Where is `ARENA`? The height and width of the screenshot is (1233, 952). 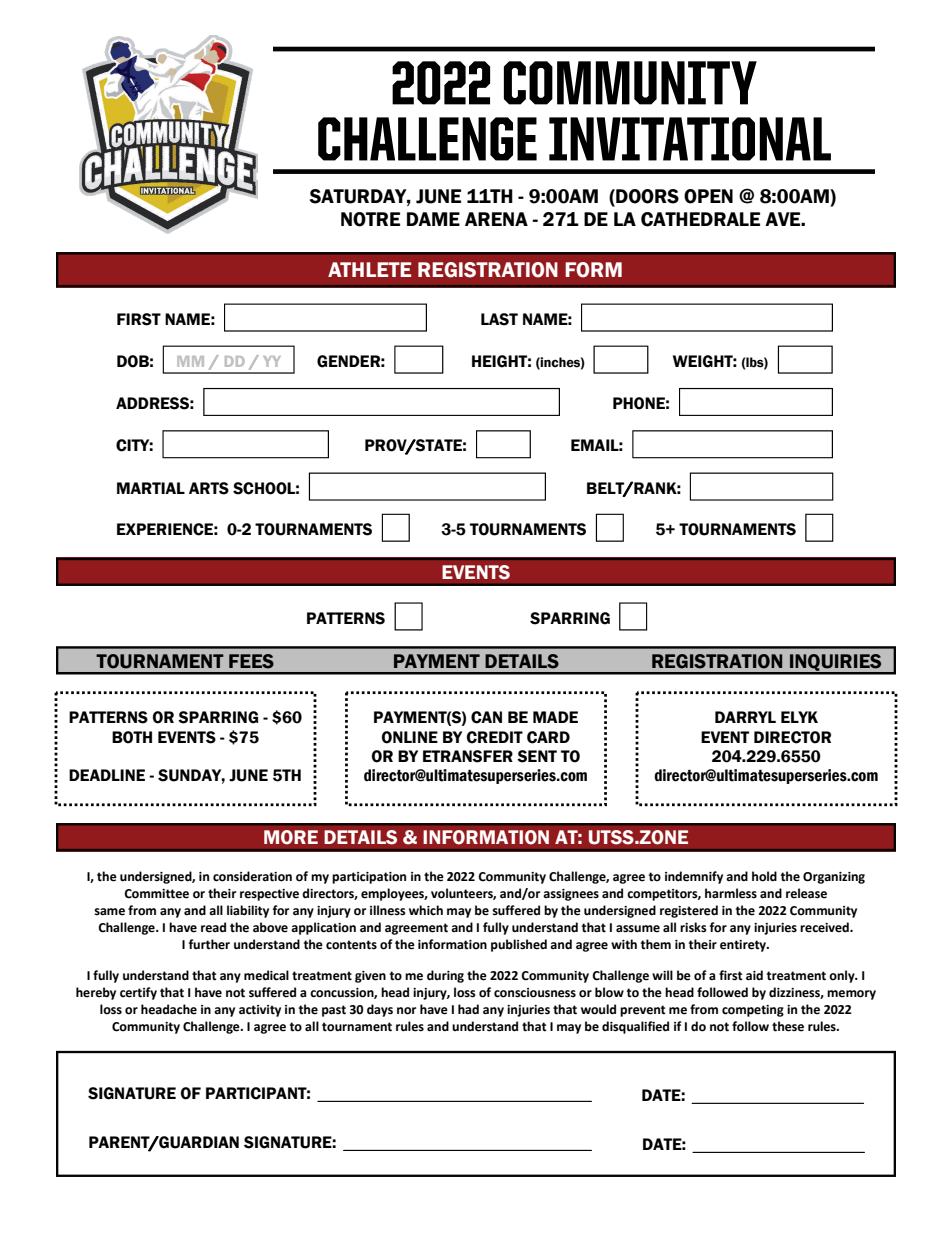
ARENA is located at coordinates (496, 219).
